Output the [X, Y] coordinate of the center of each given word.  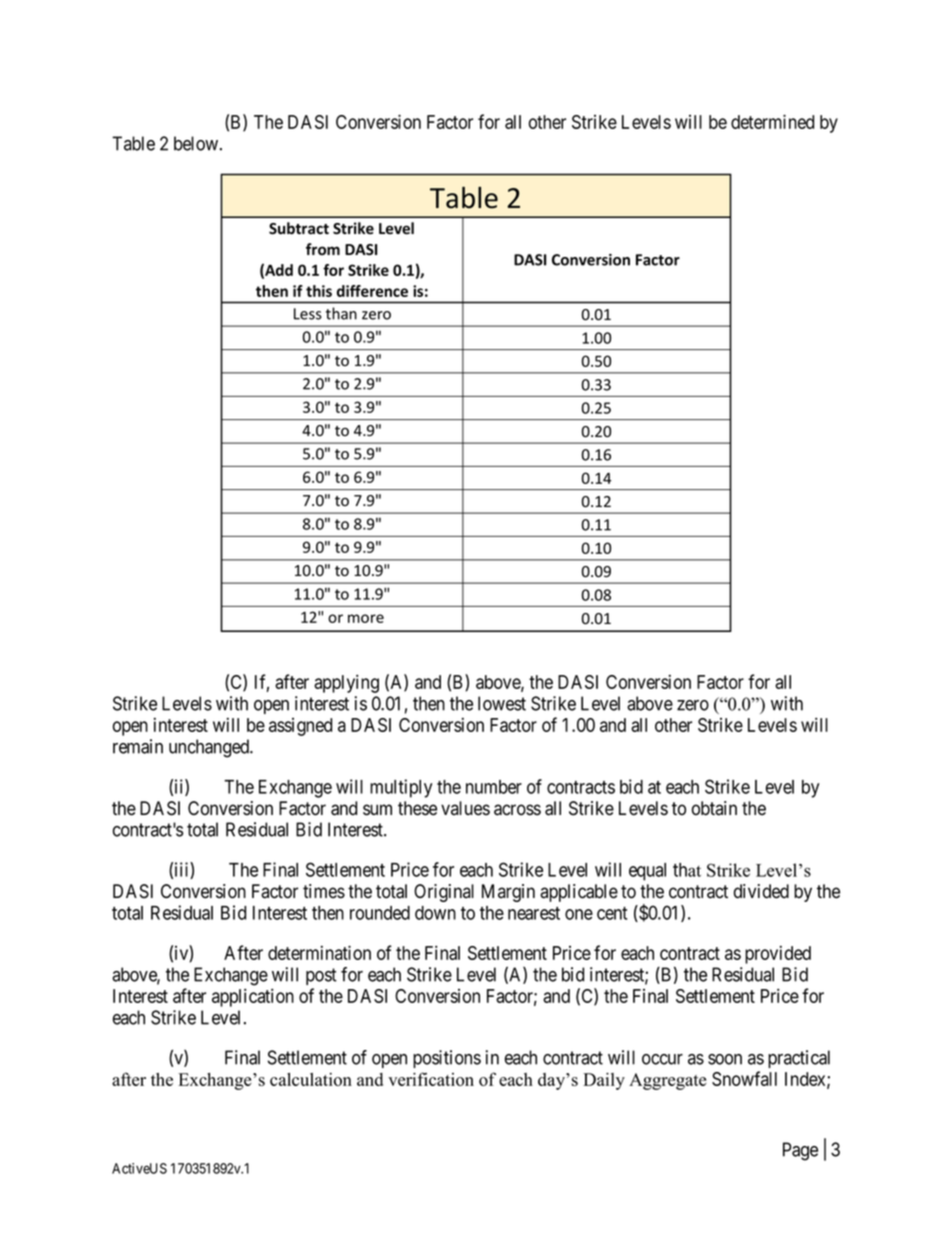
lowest [502, 703]
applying [346, 683]
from [323, 249]
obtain [714, 808]
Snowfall [744, 1078]
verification [431, 1079]
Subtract [299, 228]
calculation [311, 1079]
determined [772, 121]
